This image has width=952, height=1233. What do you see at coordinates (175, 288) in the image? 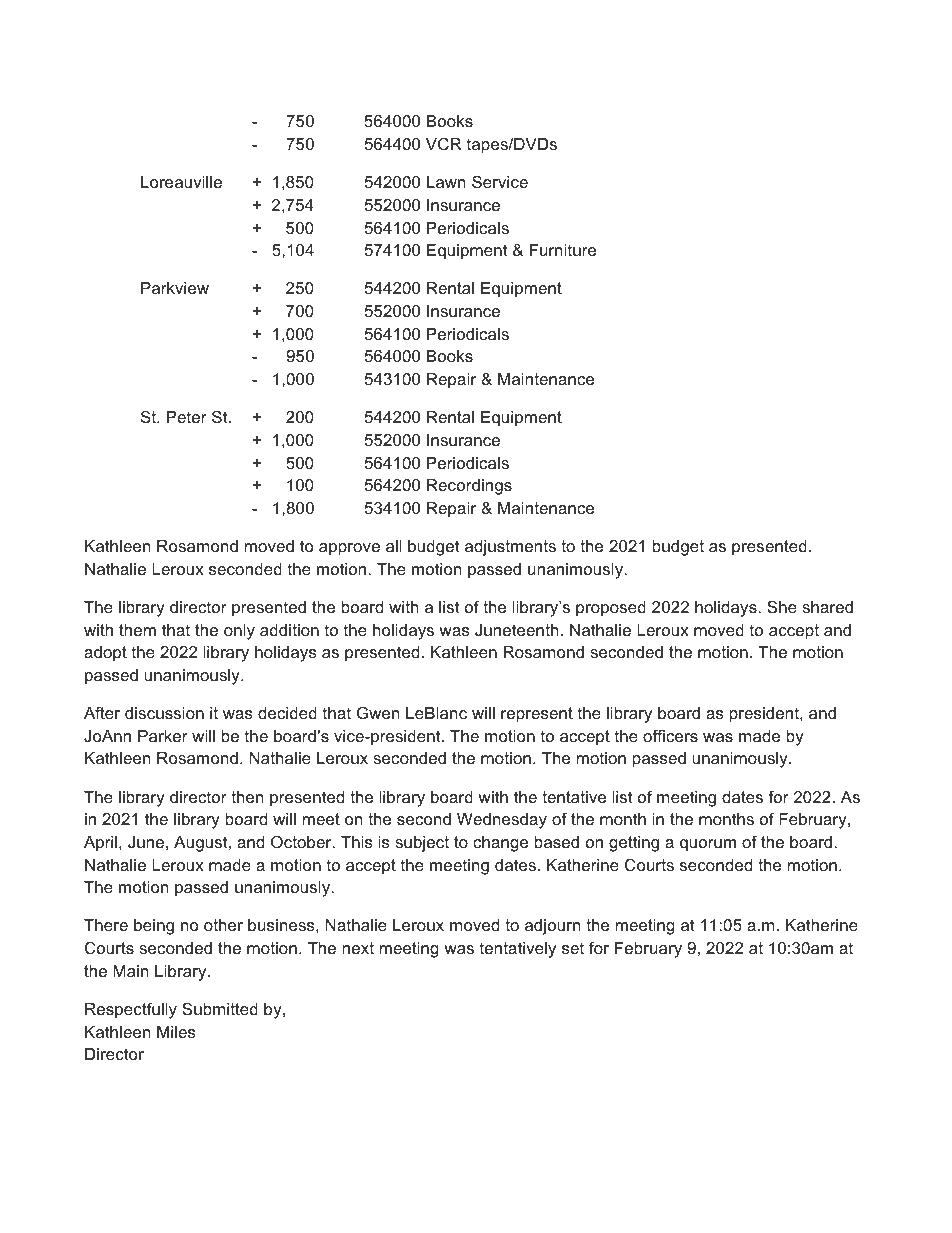
I see `Parkview` at bounding box center [175, 288].
